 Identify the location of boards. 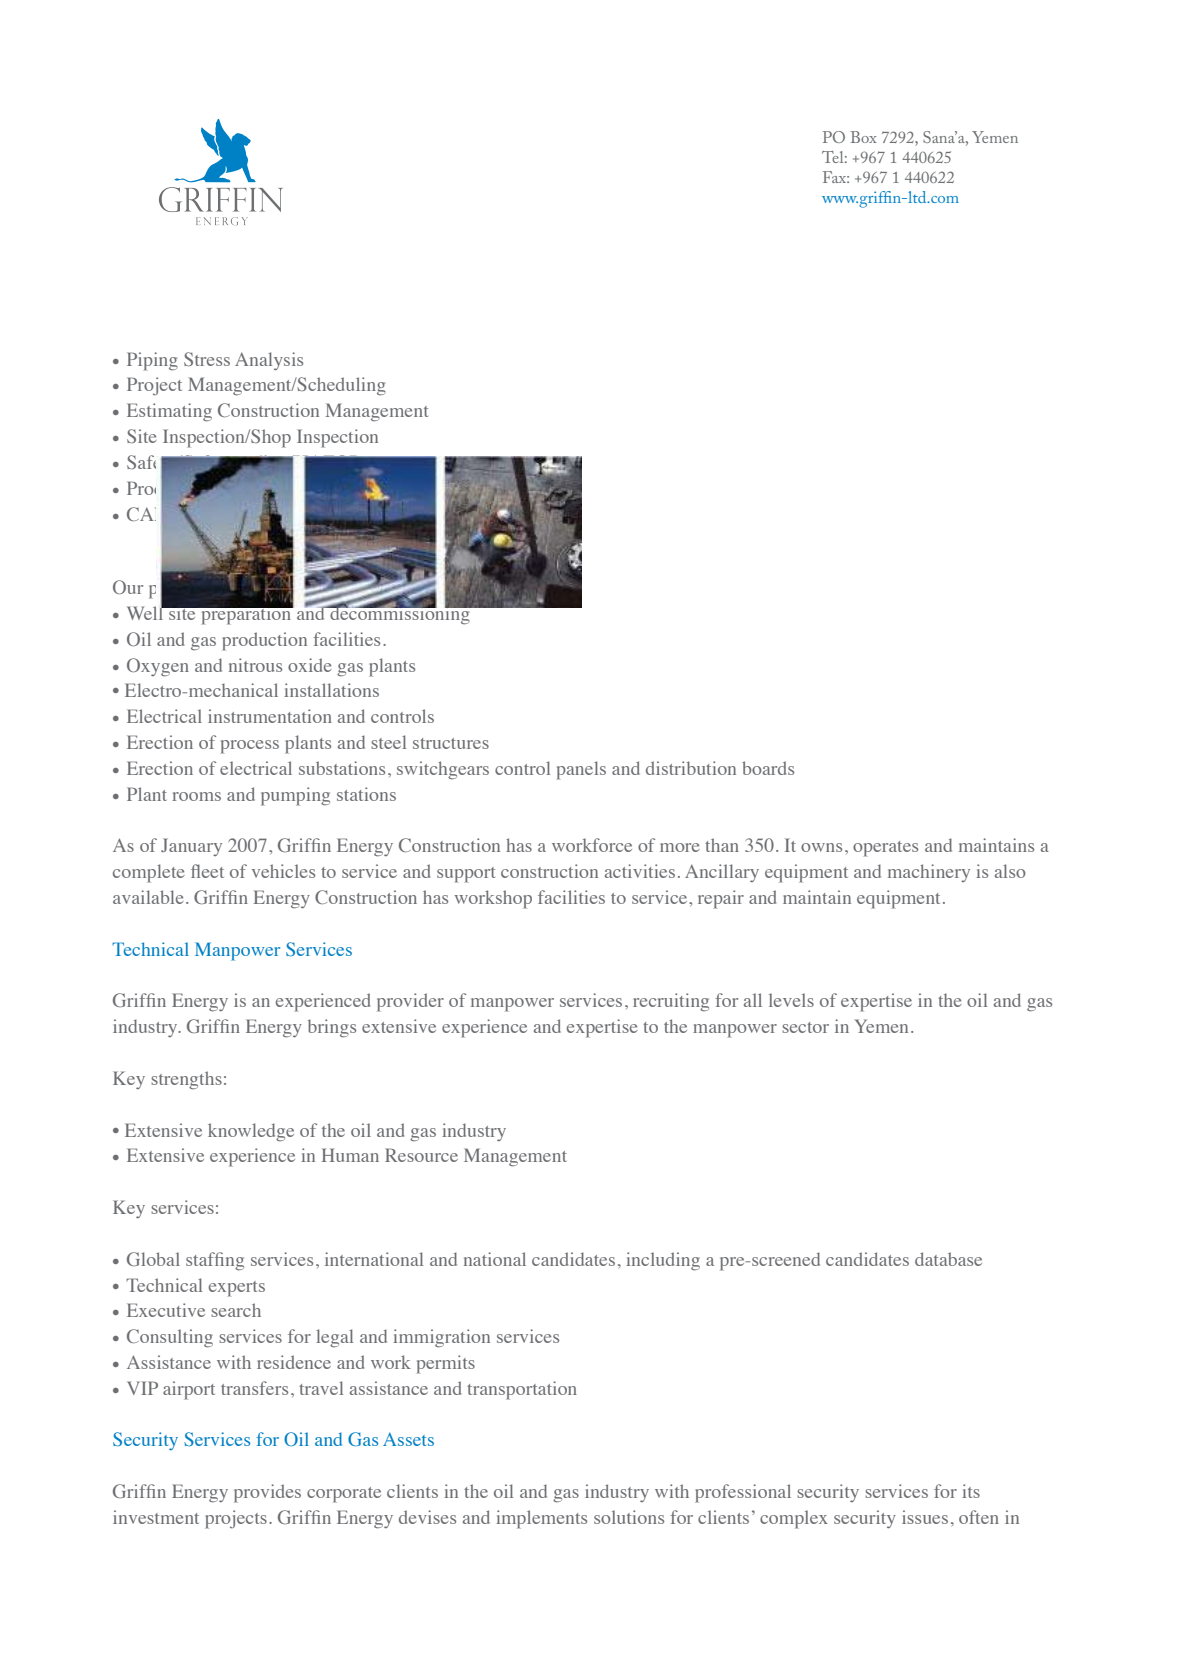
(768, 768).
